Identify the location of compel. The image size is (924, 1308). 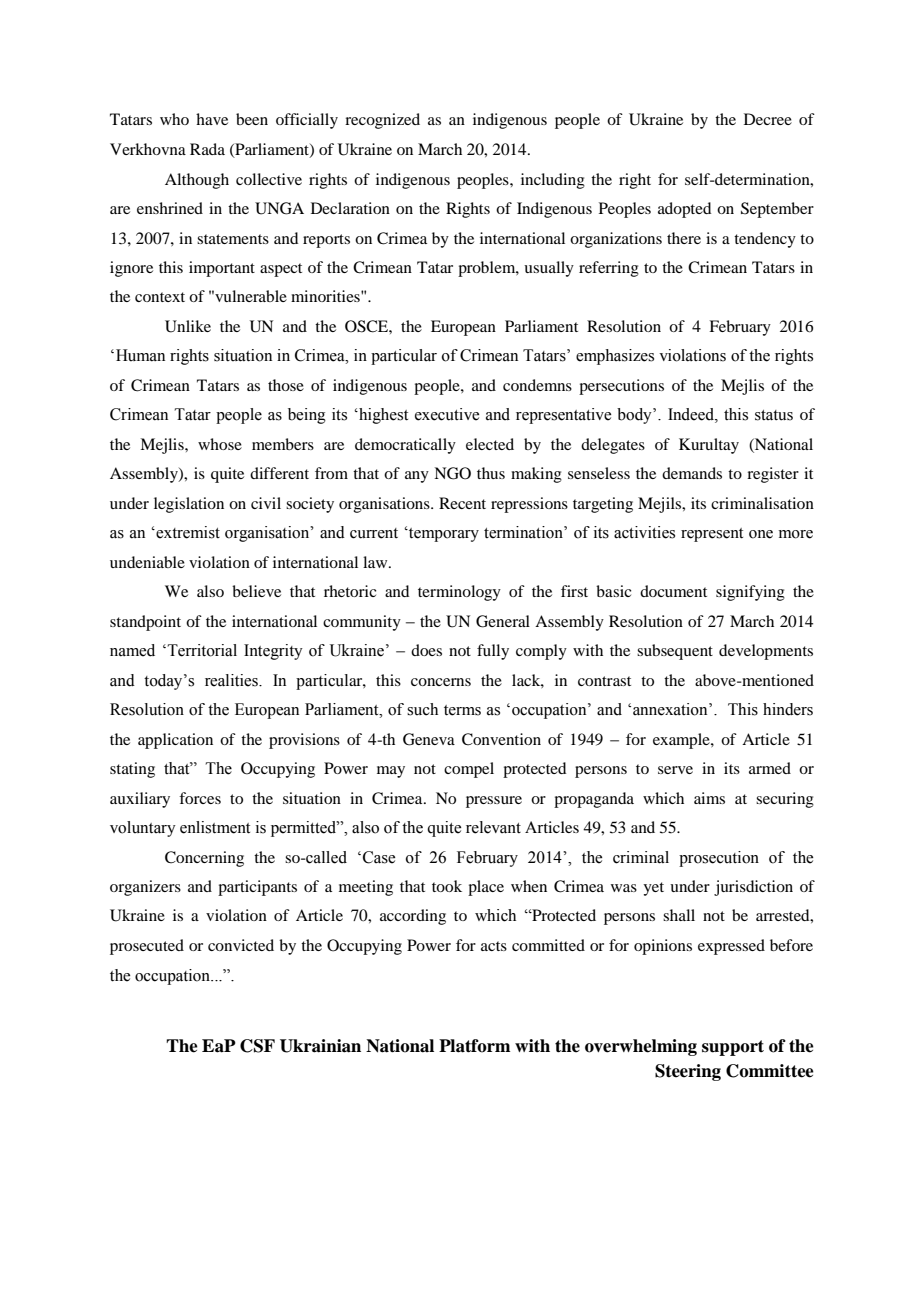
(469, 770).
